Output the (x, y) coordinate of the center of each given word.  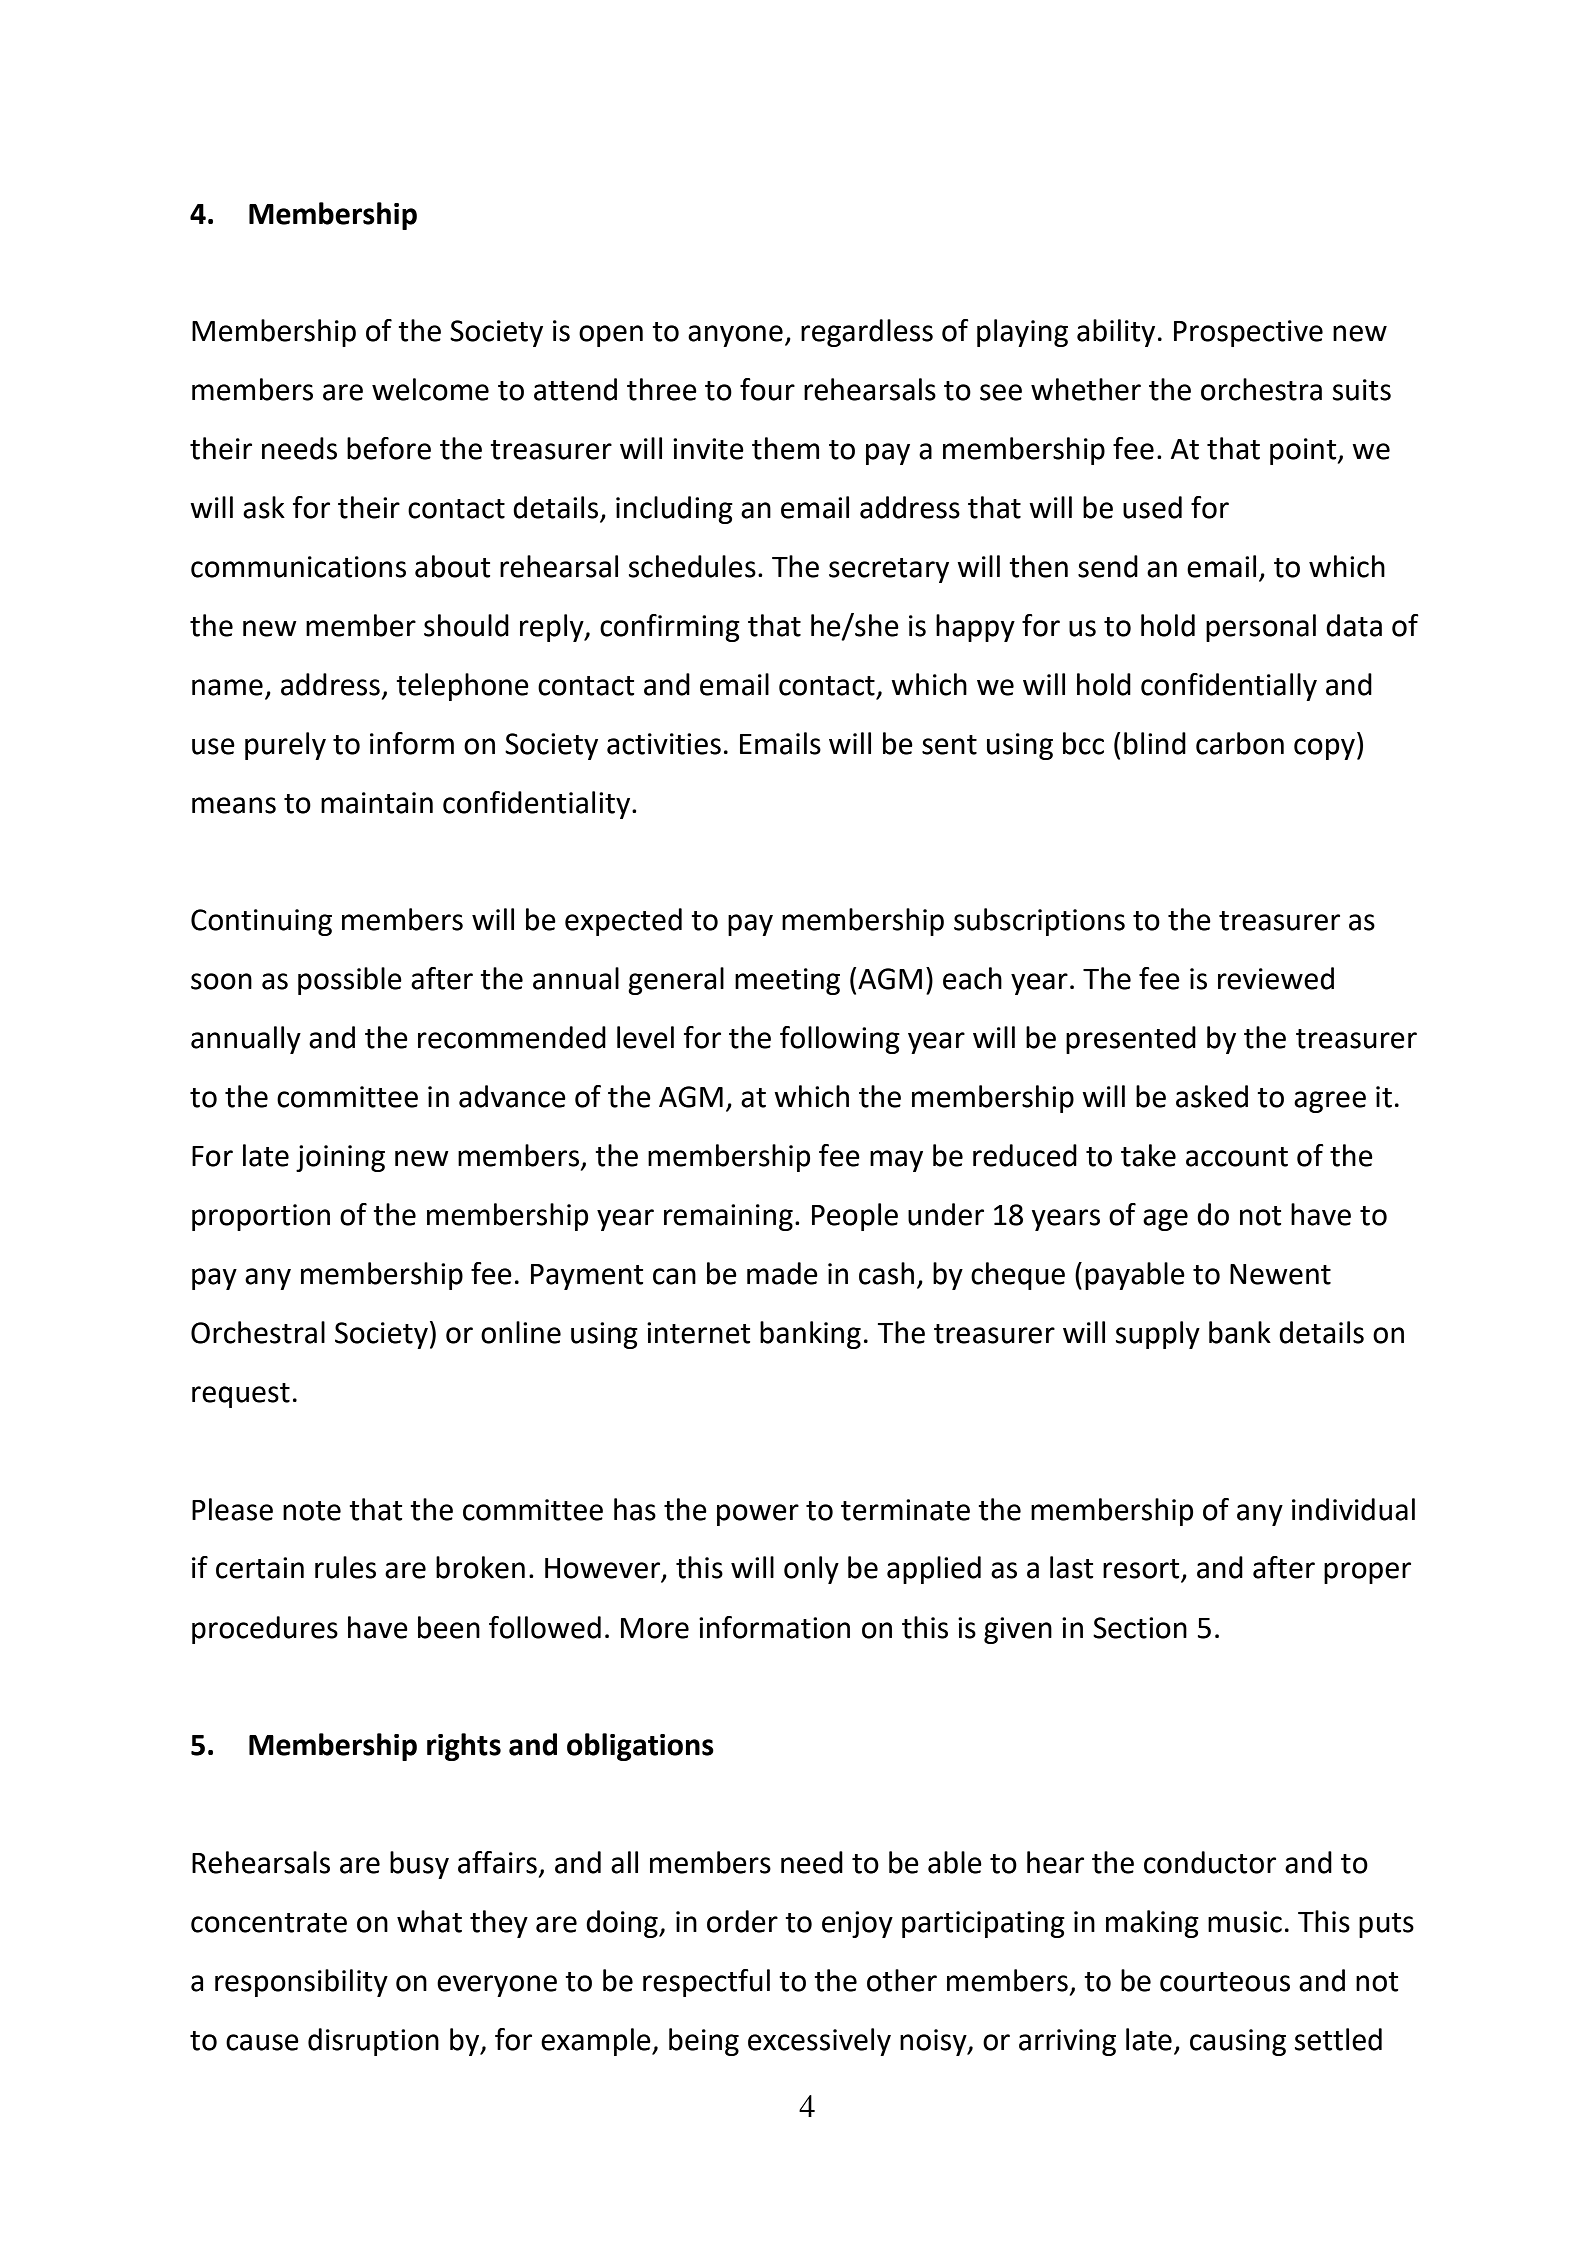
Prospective (1248, 333)
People (855, 1217)
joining (340, 1158)
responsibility (301, 1983)
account (1237, 1157)
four (767, 389)
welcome (430, 389)
